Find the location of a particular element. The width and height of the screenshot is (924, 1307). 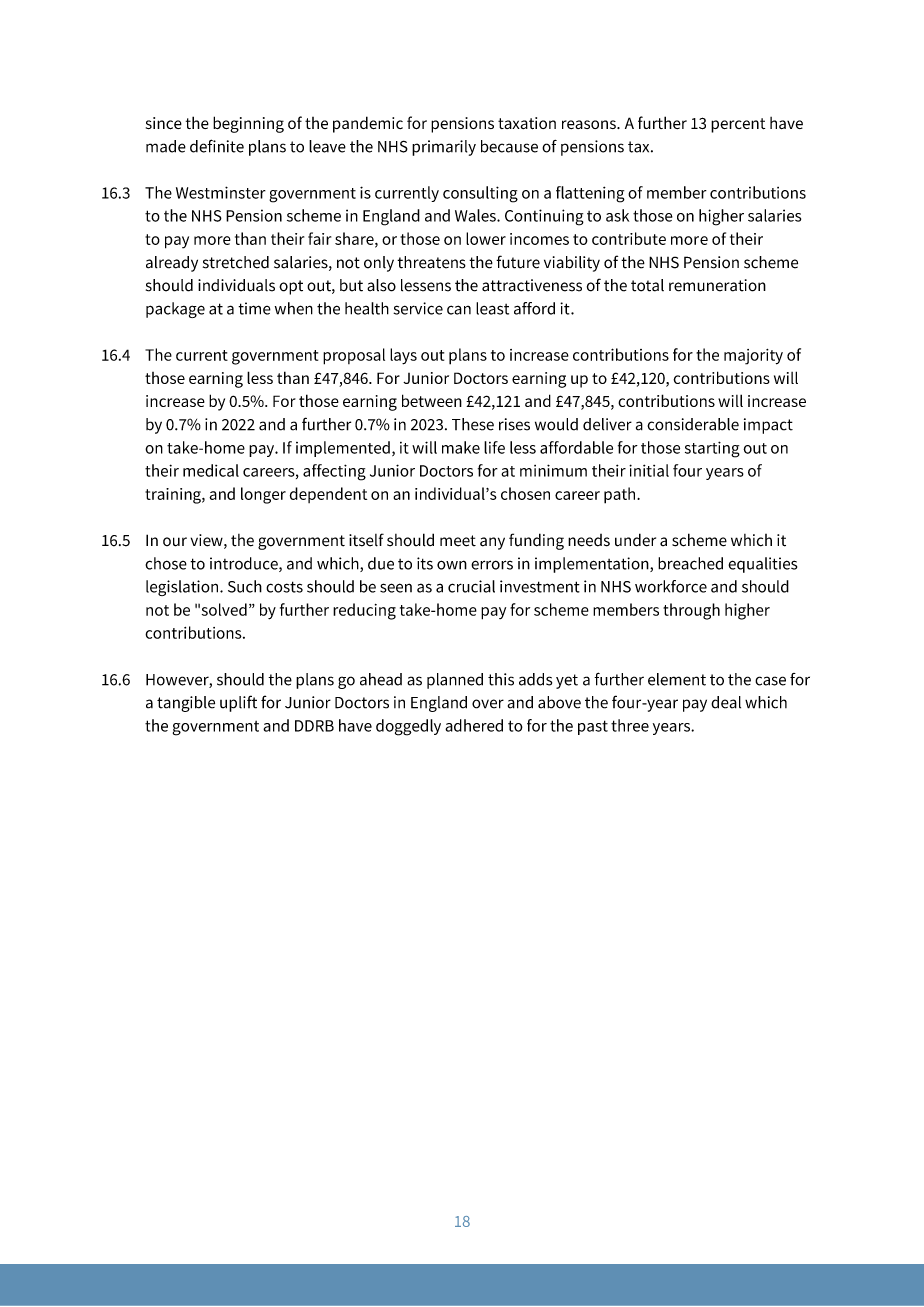

uplift is located at coordinates (238, 703).
